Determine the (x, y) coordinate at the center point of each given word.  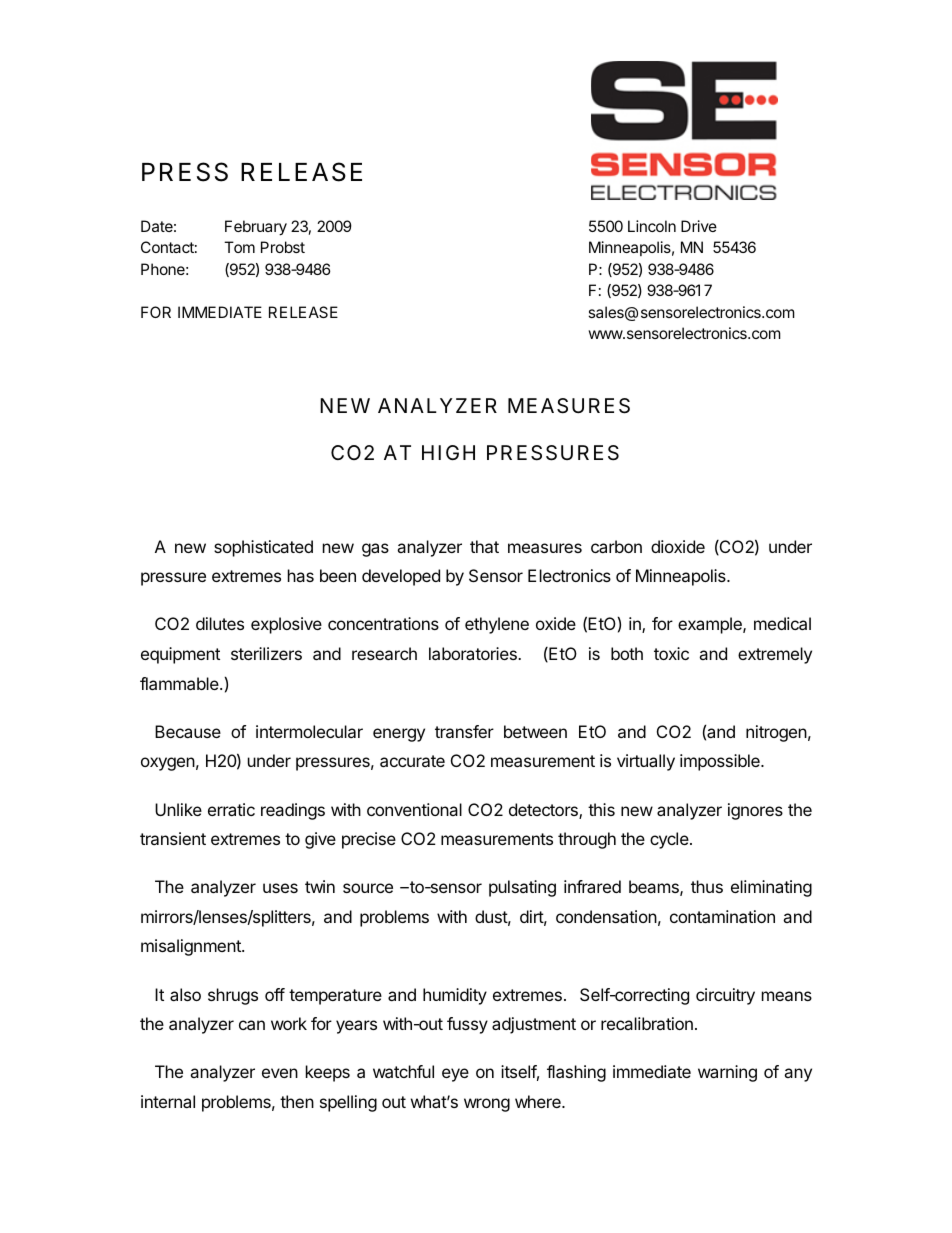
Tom (239, 247)
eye (455, 1075)
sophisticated (263, 548)
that (484, 546)
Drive (699, 226)
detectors (544, 811)
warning (727, 1073)
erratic (231, 809)
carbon (616, 546)
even (280, 1073)
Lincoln (652, 226)
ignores (755, 811)
